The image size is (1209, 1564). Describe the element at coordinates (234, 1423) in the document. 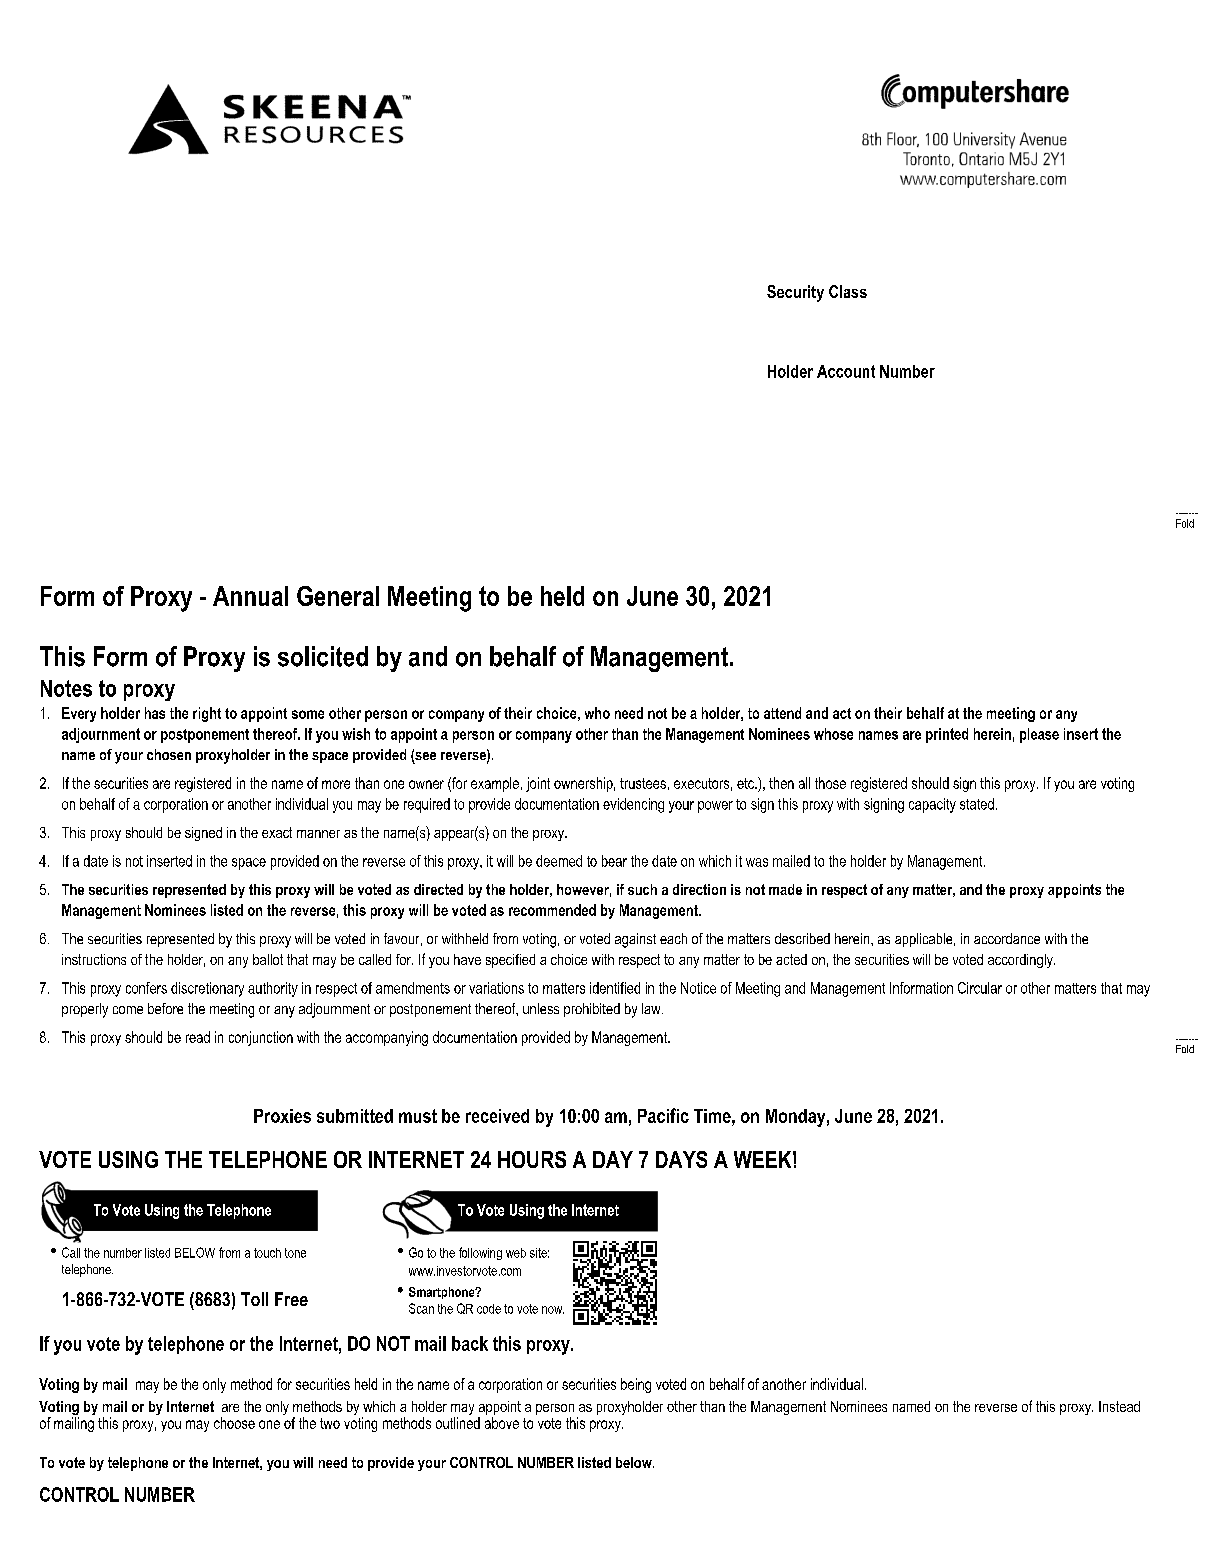

I see `choose` at that location.
